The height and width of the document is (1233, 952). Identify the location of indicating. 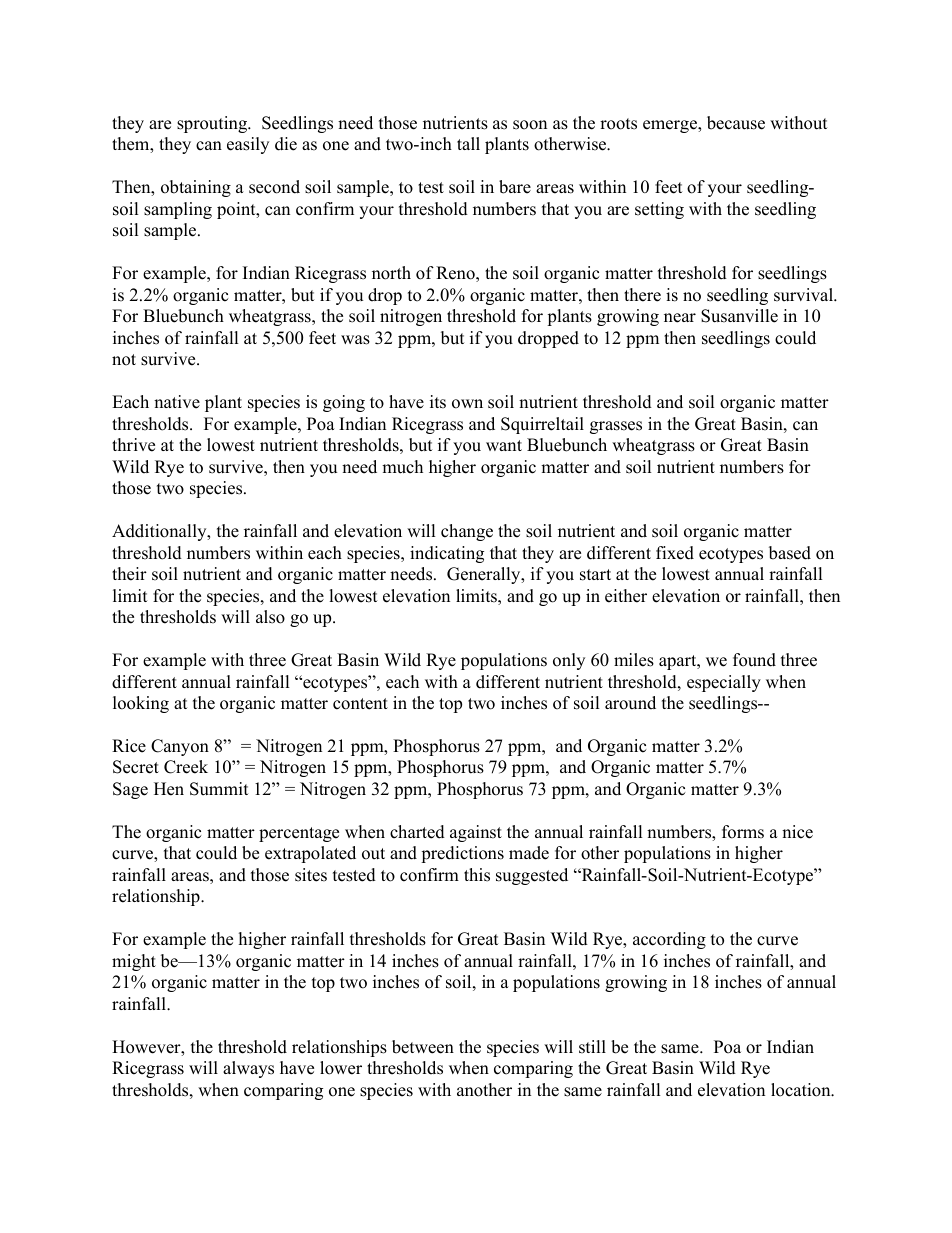
(447, 554).
